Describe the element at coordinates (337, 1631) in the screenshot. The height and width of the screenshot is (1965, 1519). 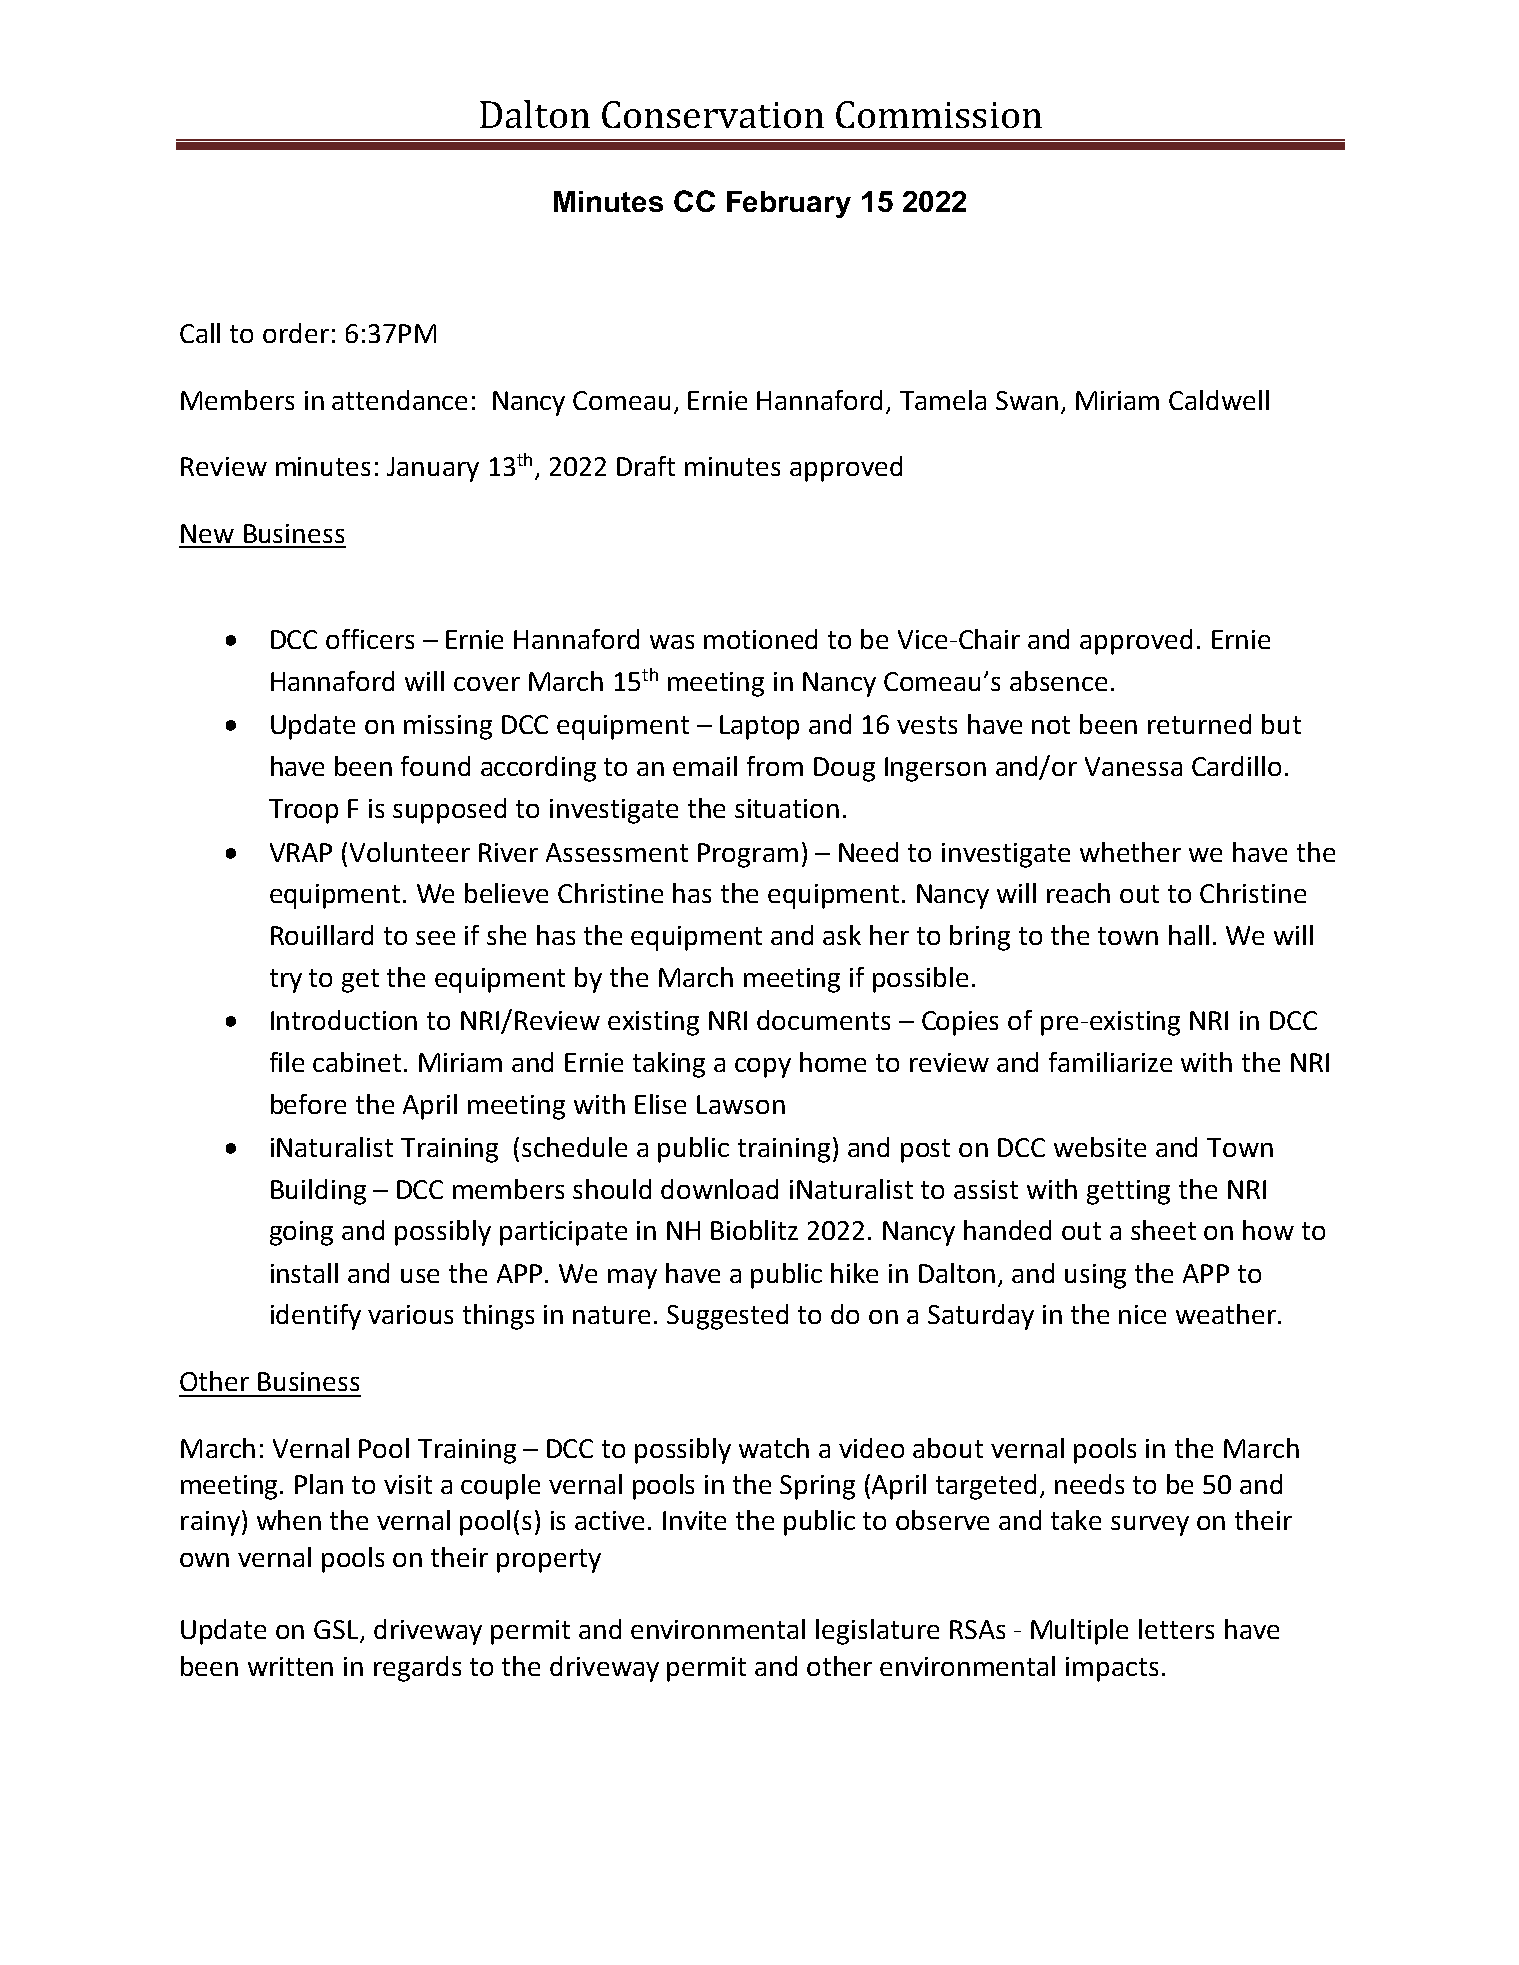
I see `GSL` at that location.
